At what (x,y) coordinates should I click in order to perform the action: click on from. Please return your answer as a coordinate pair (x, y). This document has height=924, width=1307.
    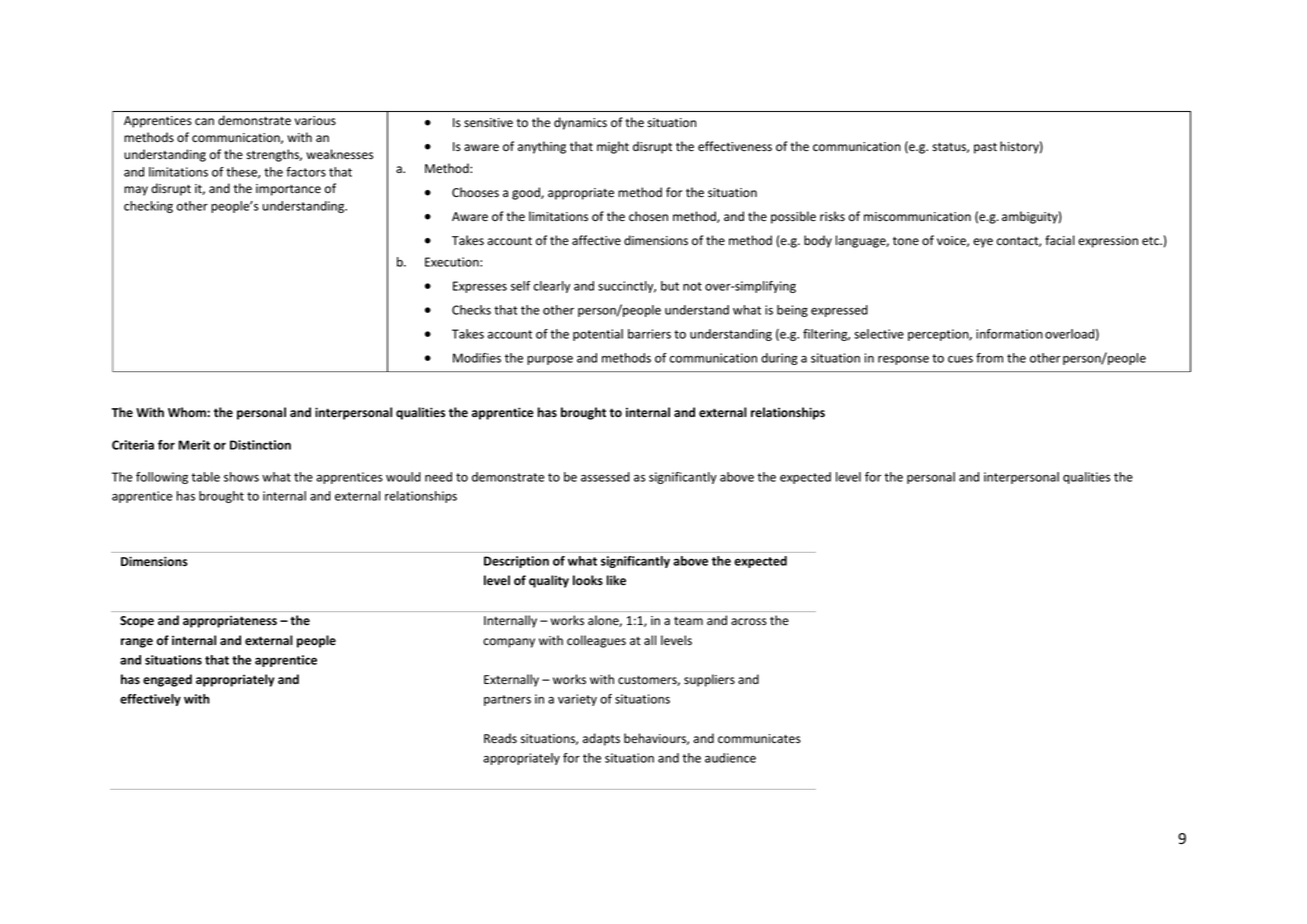
    Looking at the image, I should click on (989, 358).
